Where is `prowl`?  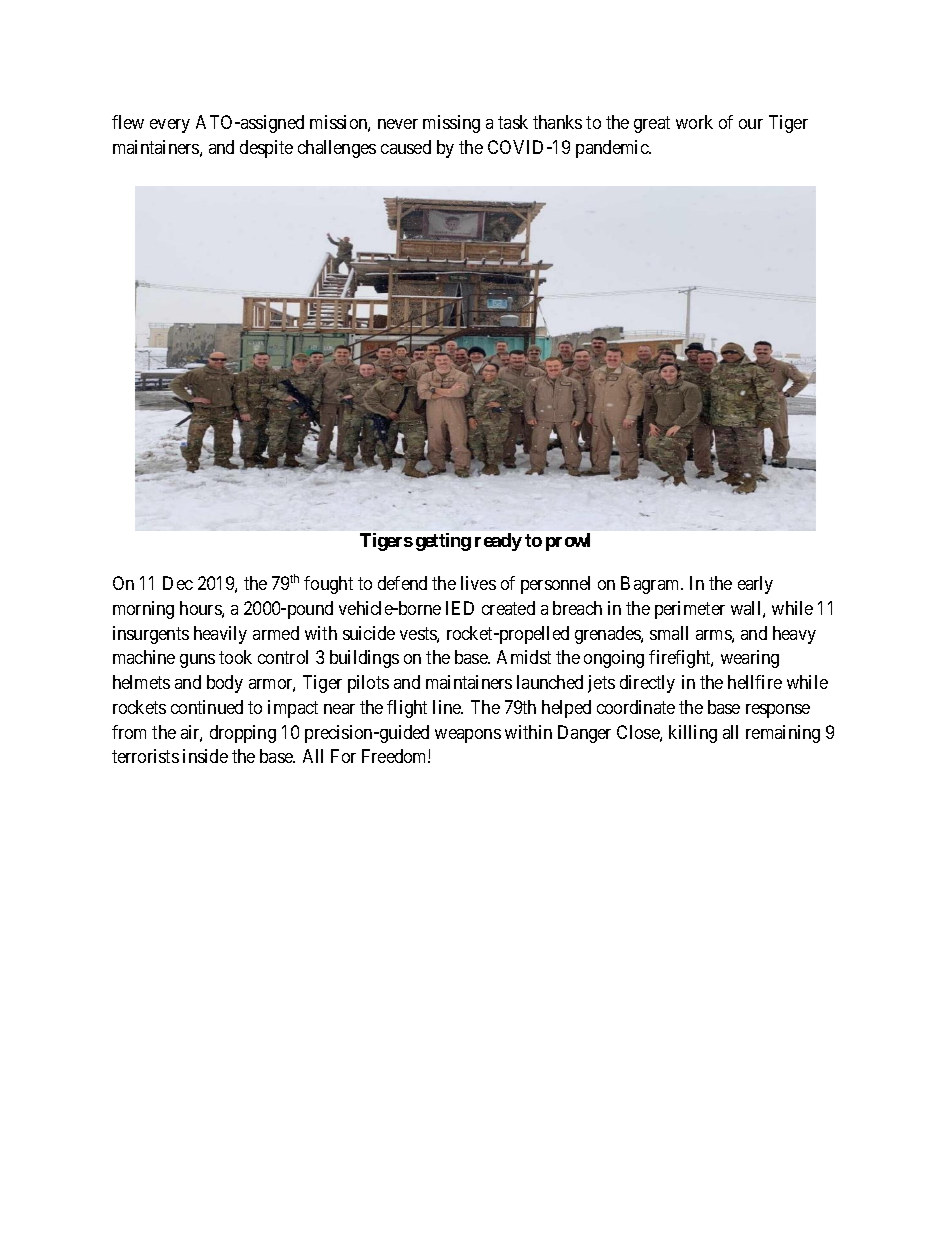
prowl is located at coordinates (568, 542).
